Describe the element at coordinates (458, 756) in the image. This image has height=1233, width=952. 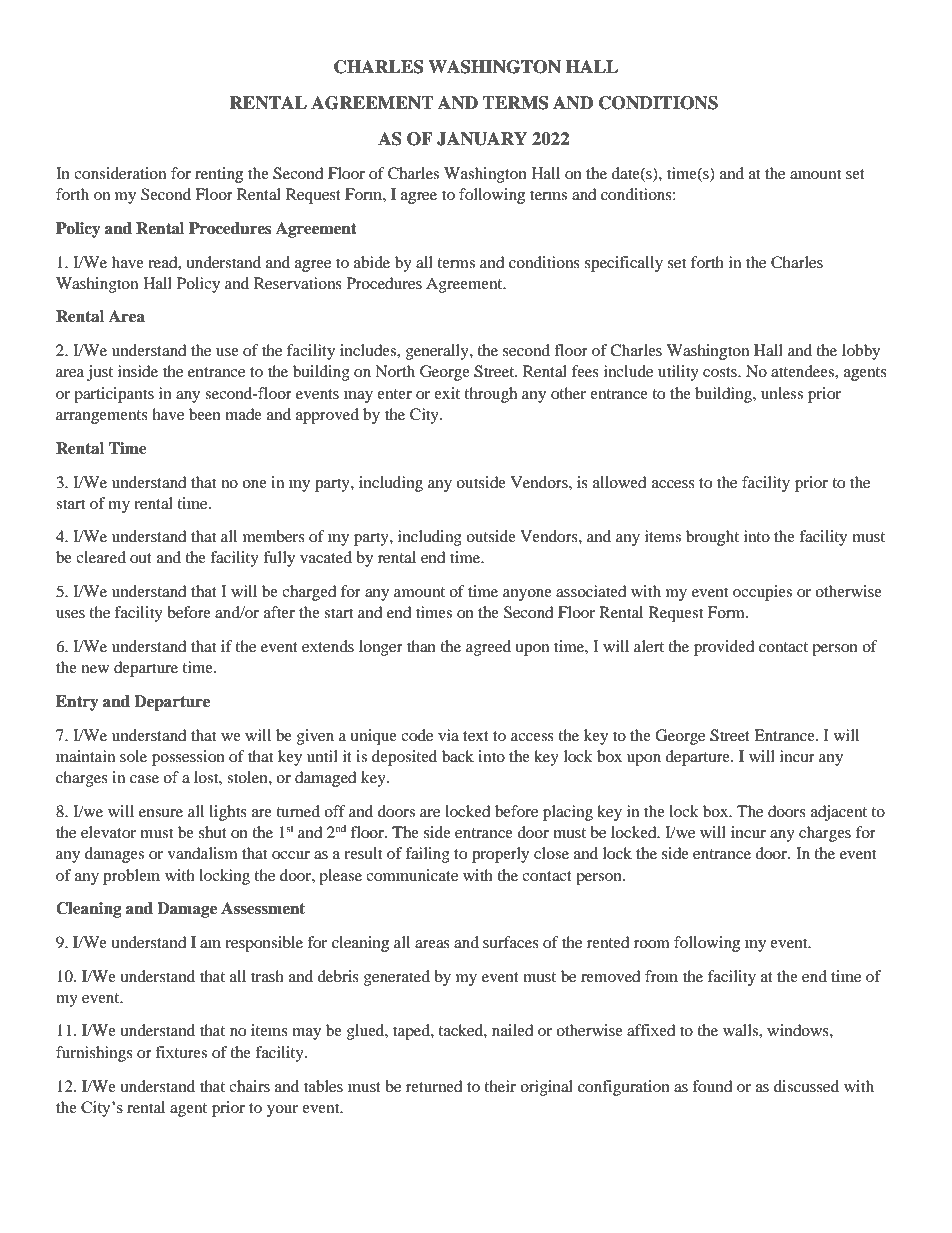
I see `back` at that location.
